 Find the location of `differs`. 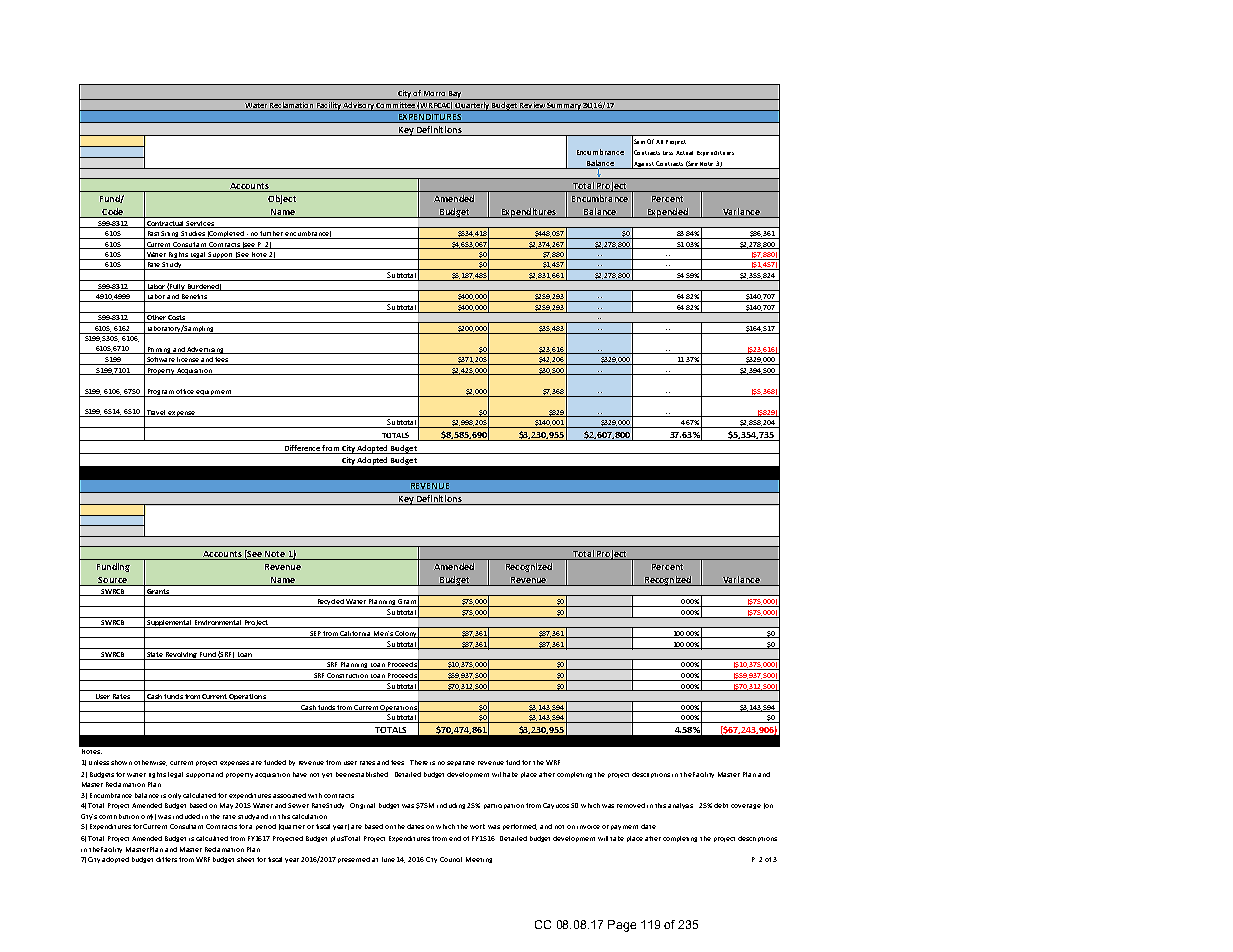

differs is located at coordinates (166, 859).
